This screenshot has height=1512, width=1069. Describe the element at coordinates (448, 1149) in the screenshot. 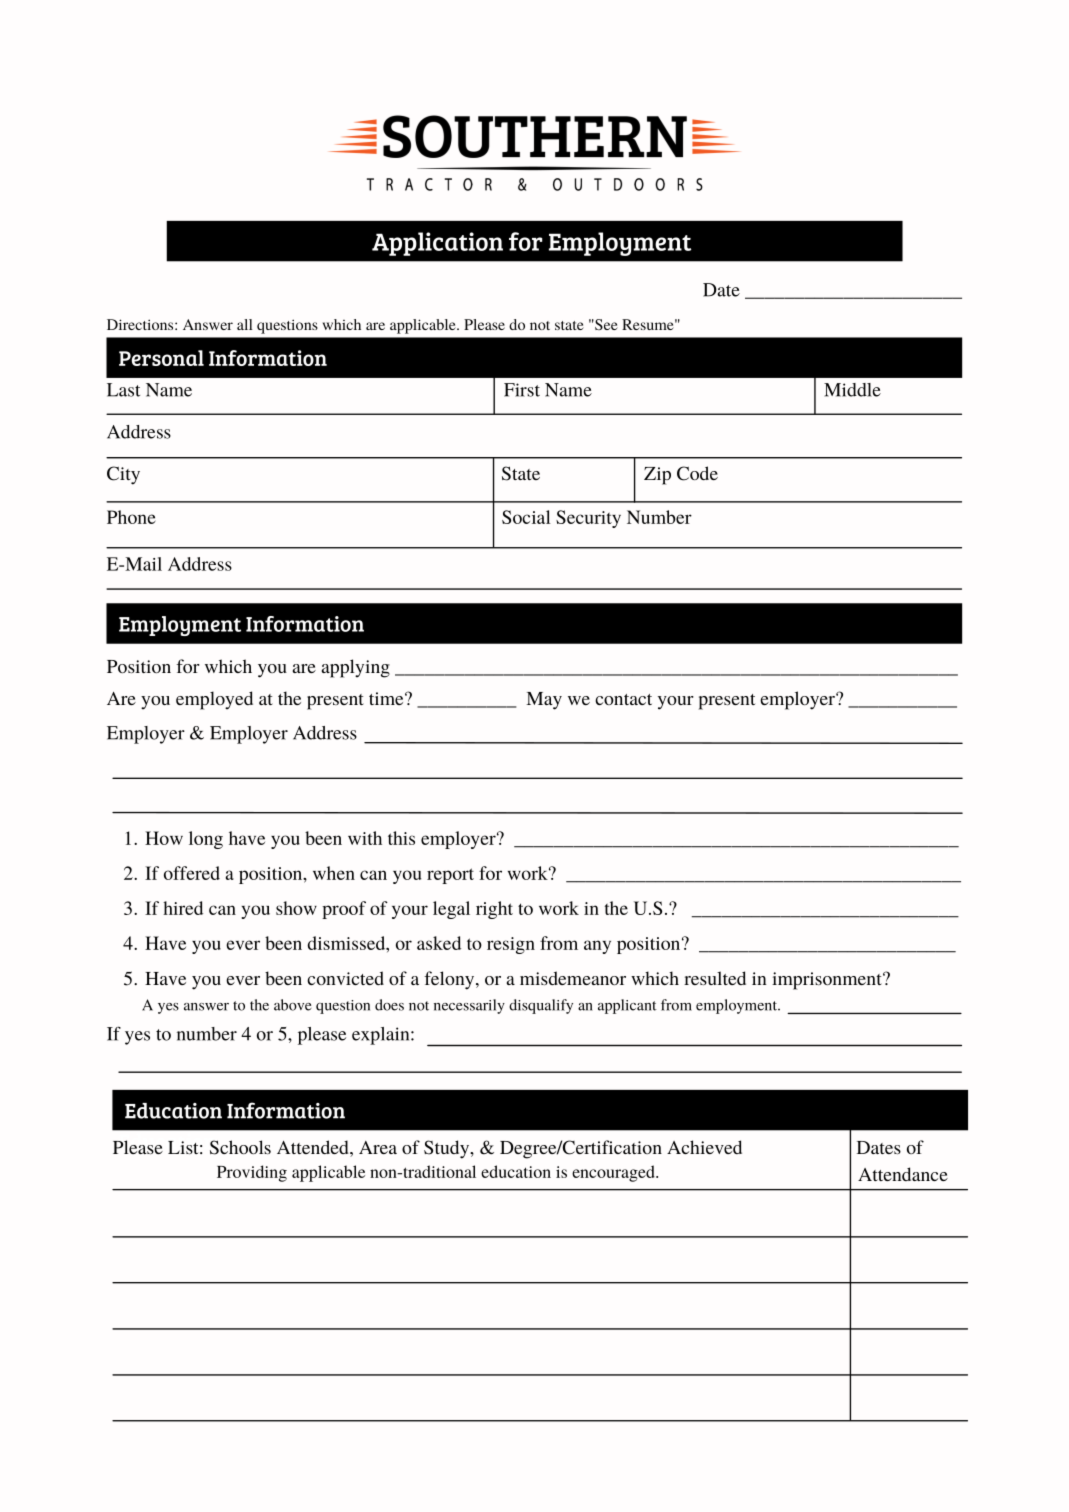

I see `Study` at that location.
